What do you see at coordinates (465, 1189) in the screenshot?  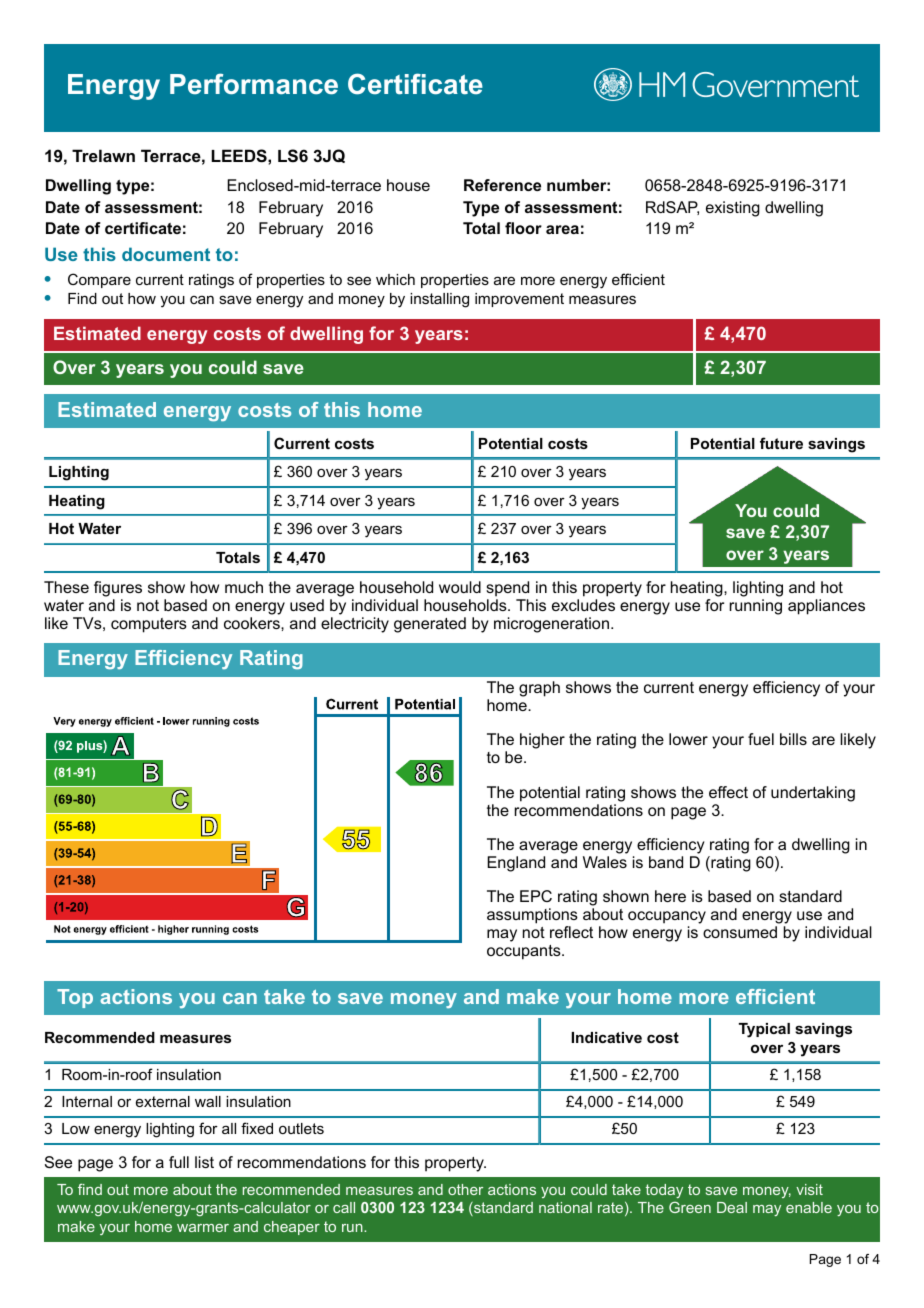 I see `other` at bounding box center [465, 1189].
